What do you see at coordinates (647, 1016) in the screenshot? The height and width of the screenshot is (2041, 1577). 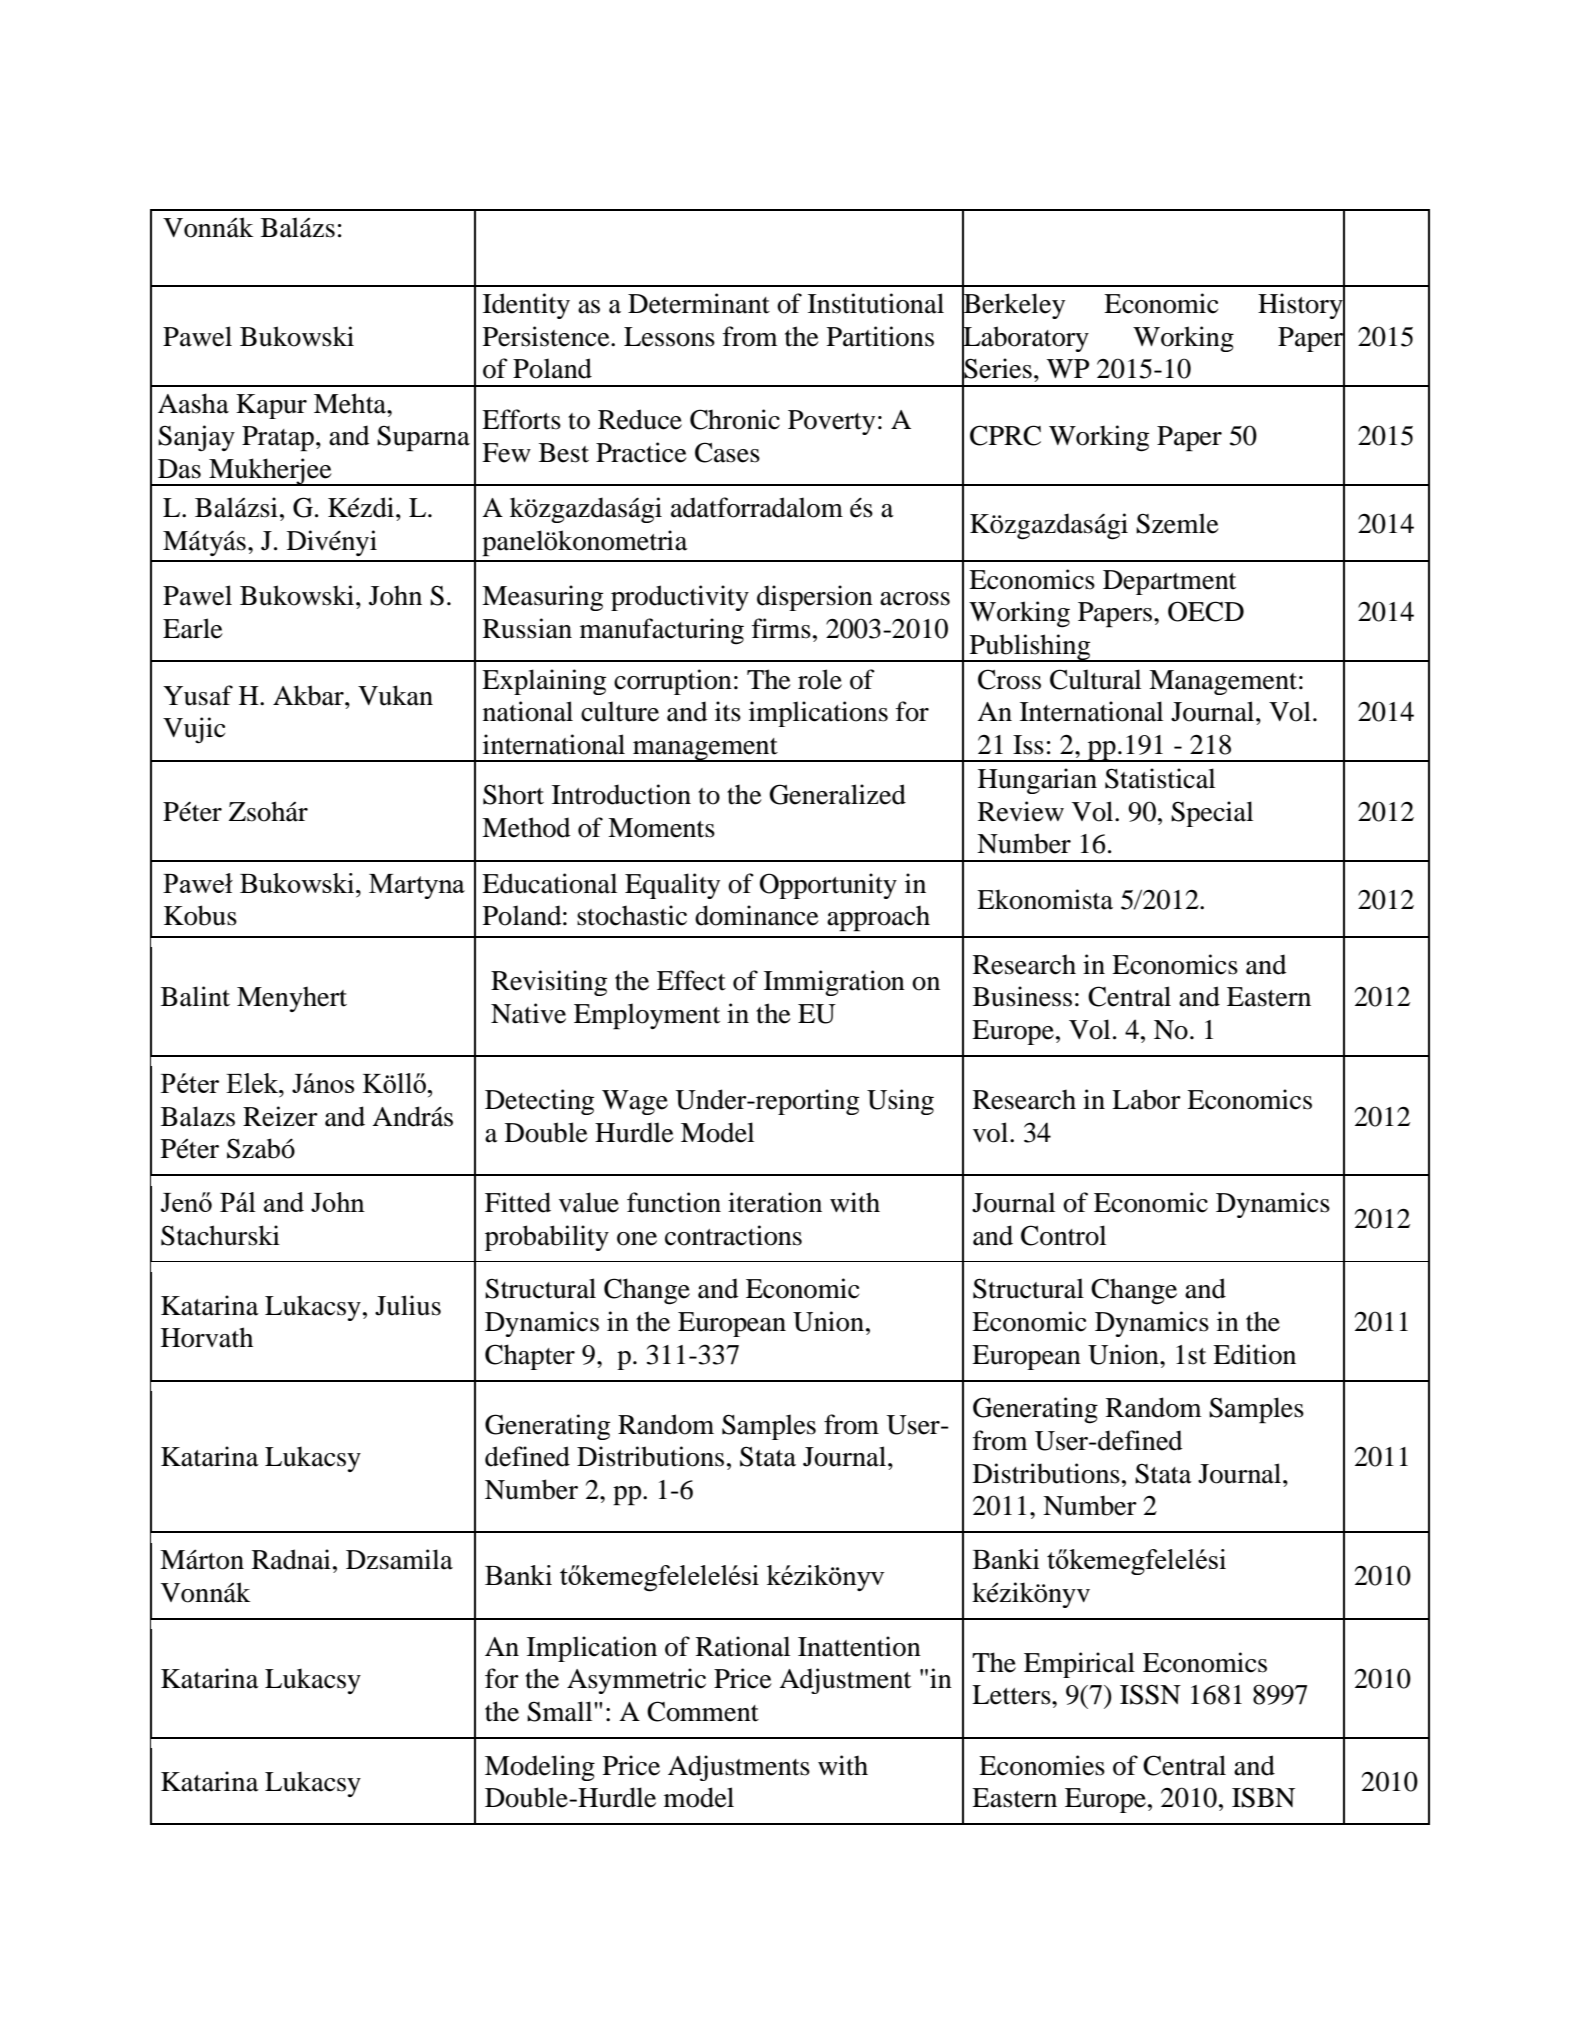 I see `Employment` at bounding box center [647, 1016].
